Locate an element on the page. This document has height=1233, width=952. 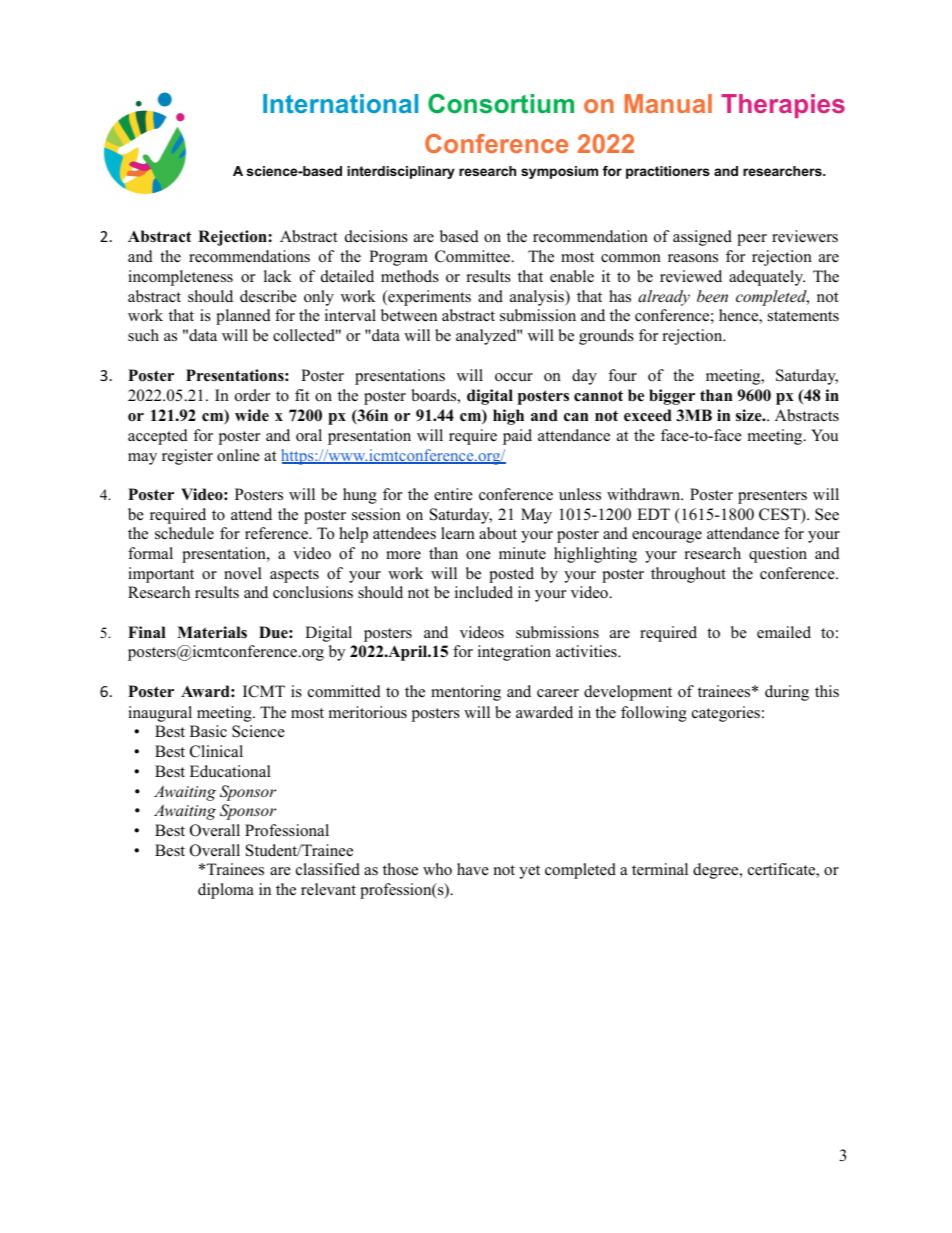
diploma is located at coordinates (226, 891).
